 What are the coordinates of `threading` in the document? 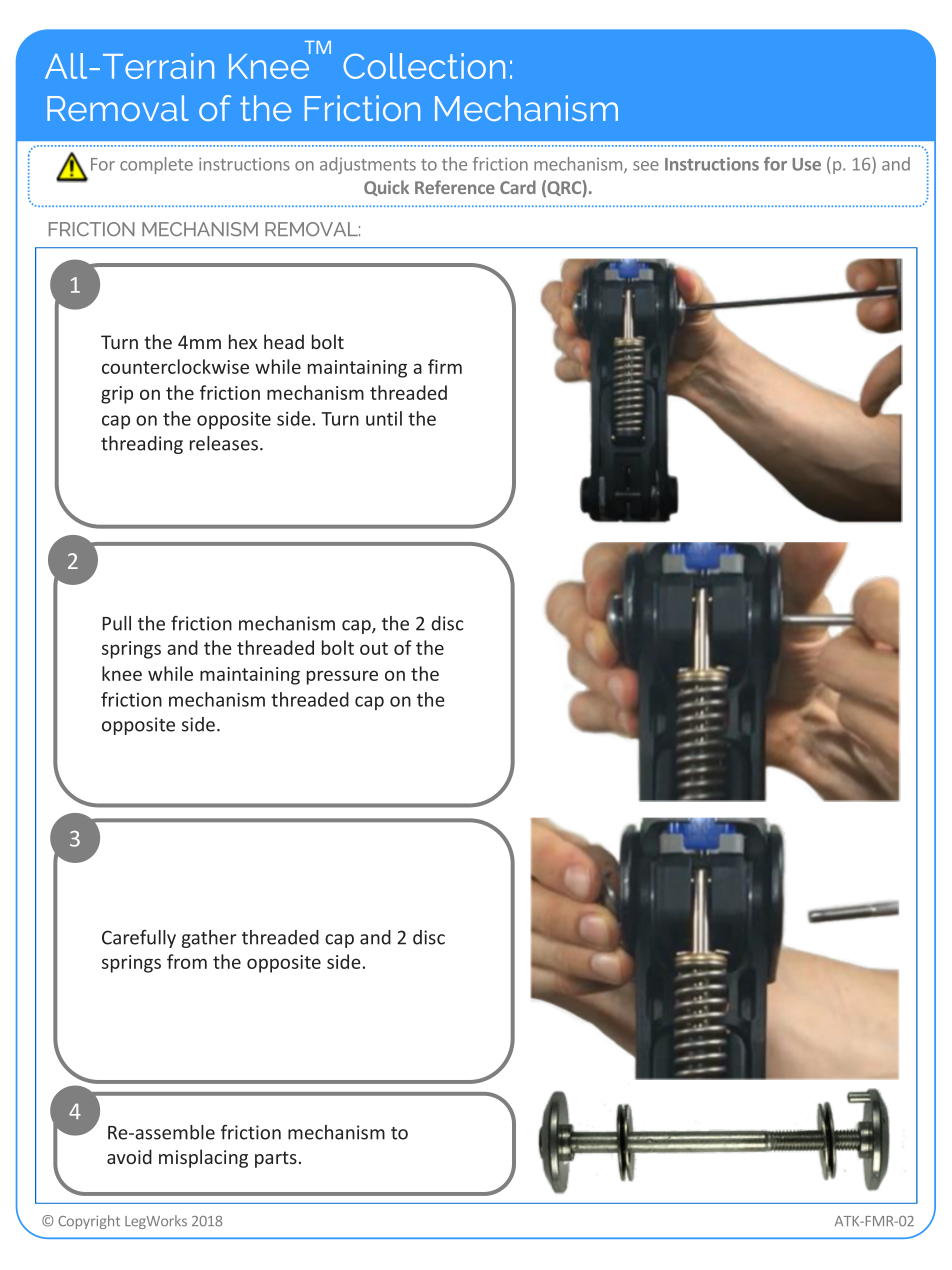 It's located at (142, 445).
